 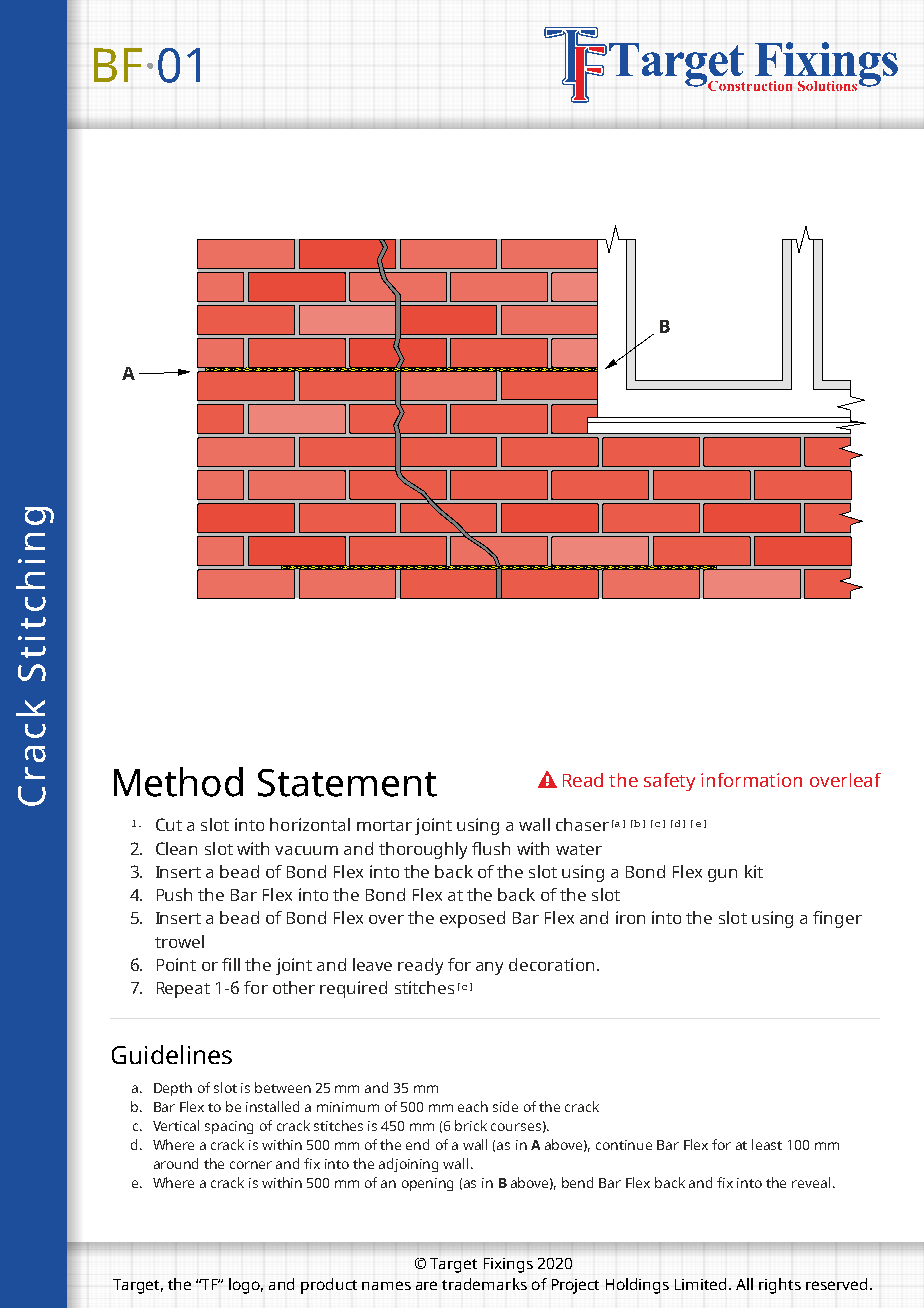 What do you see at coordinates (172, 1054) in the document?
I see `Guidelines` at bounding box center [172, 1054].
